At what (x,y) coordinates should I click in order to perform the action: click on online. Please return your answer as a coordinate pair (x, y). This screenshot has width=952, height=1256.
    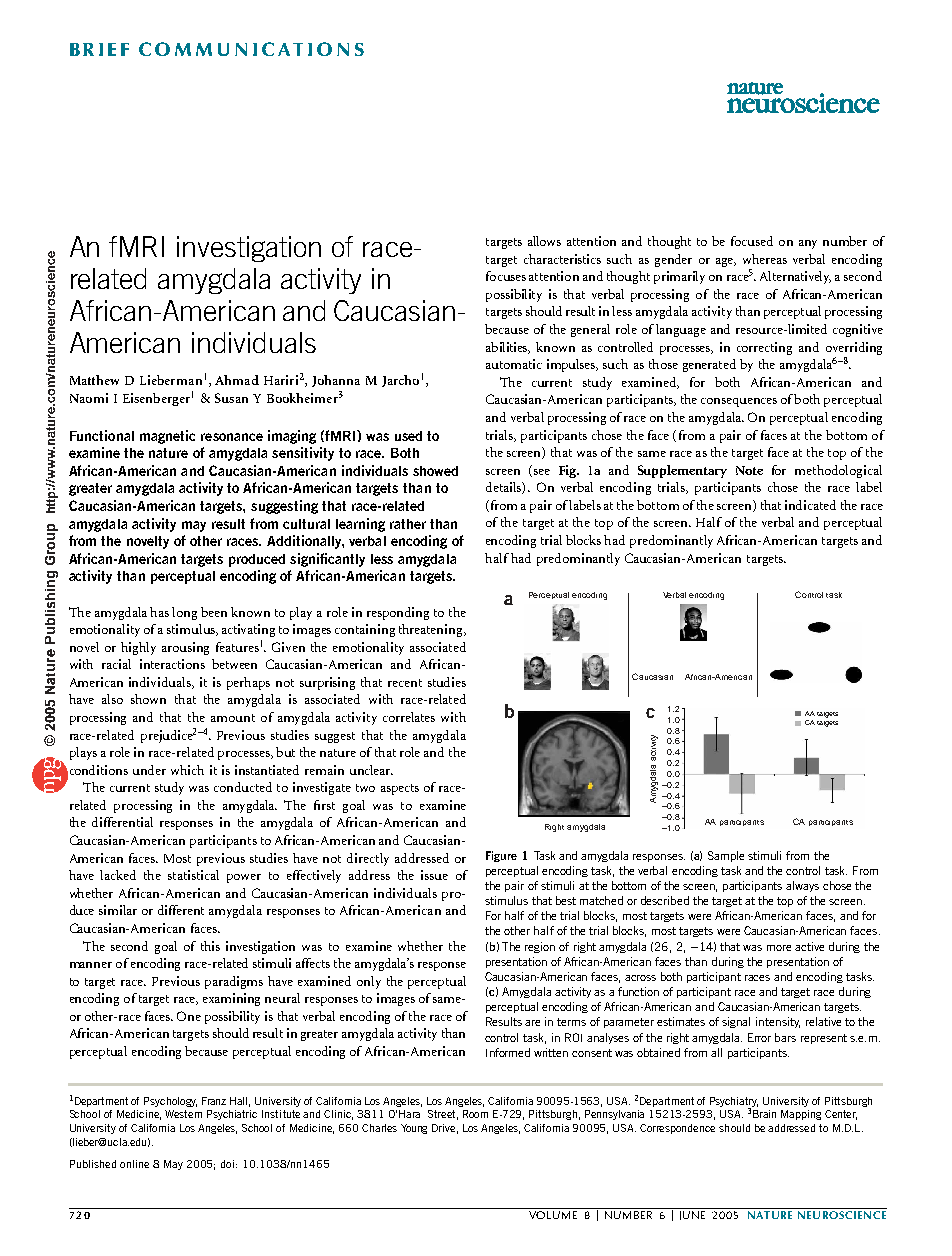
    Looking at the image, I should click on (134, 1164).
